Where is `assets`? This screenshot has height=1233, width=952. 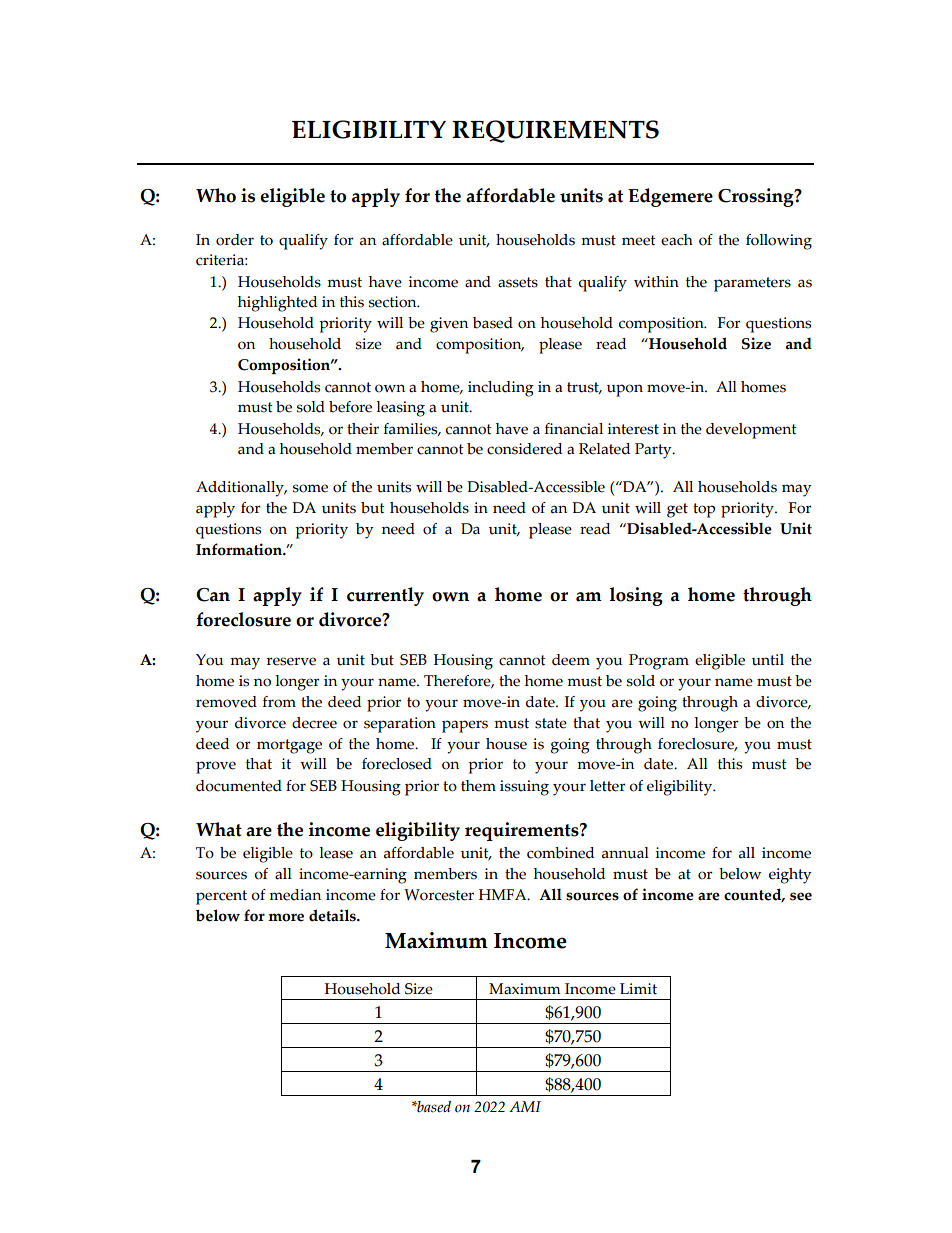 assets is located at coordinates (518, 282).
